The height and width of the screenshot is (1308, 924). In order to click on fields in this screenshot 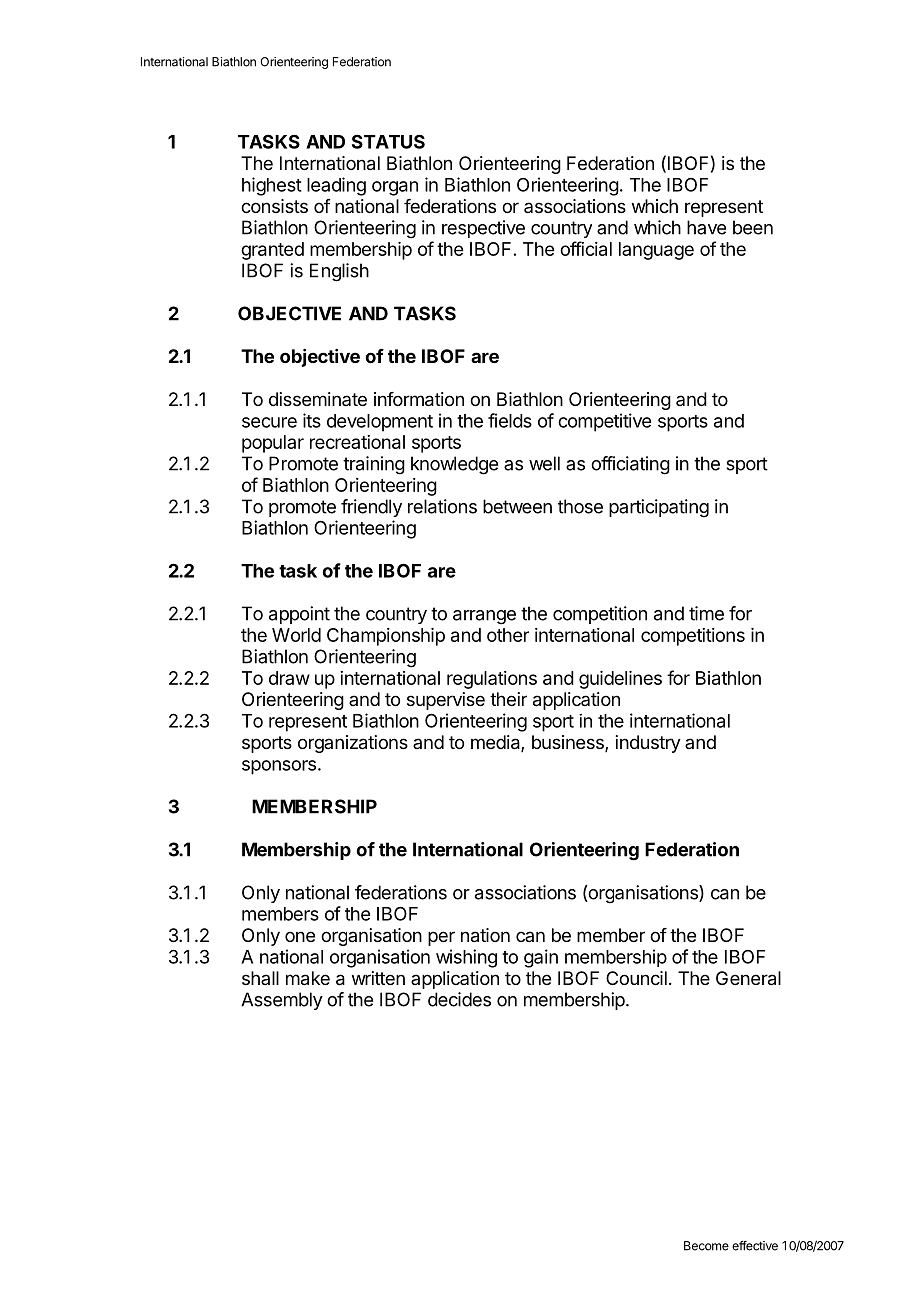, I will do `click(510, 420)`.
